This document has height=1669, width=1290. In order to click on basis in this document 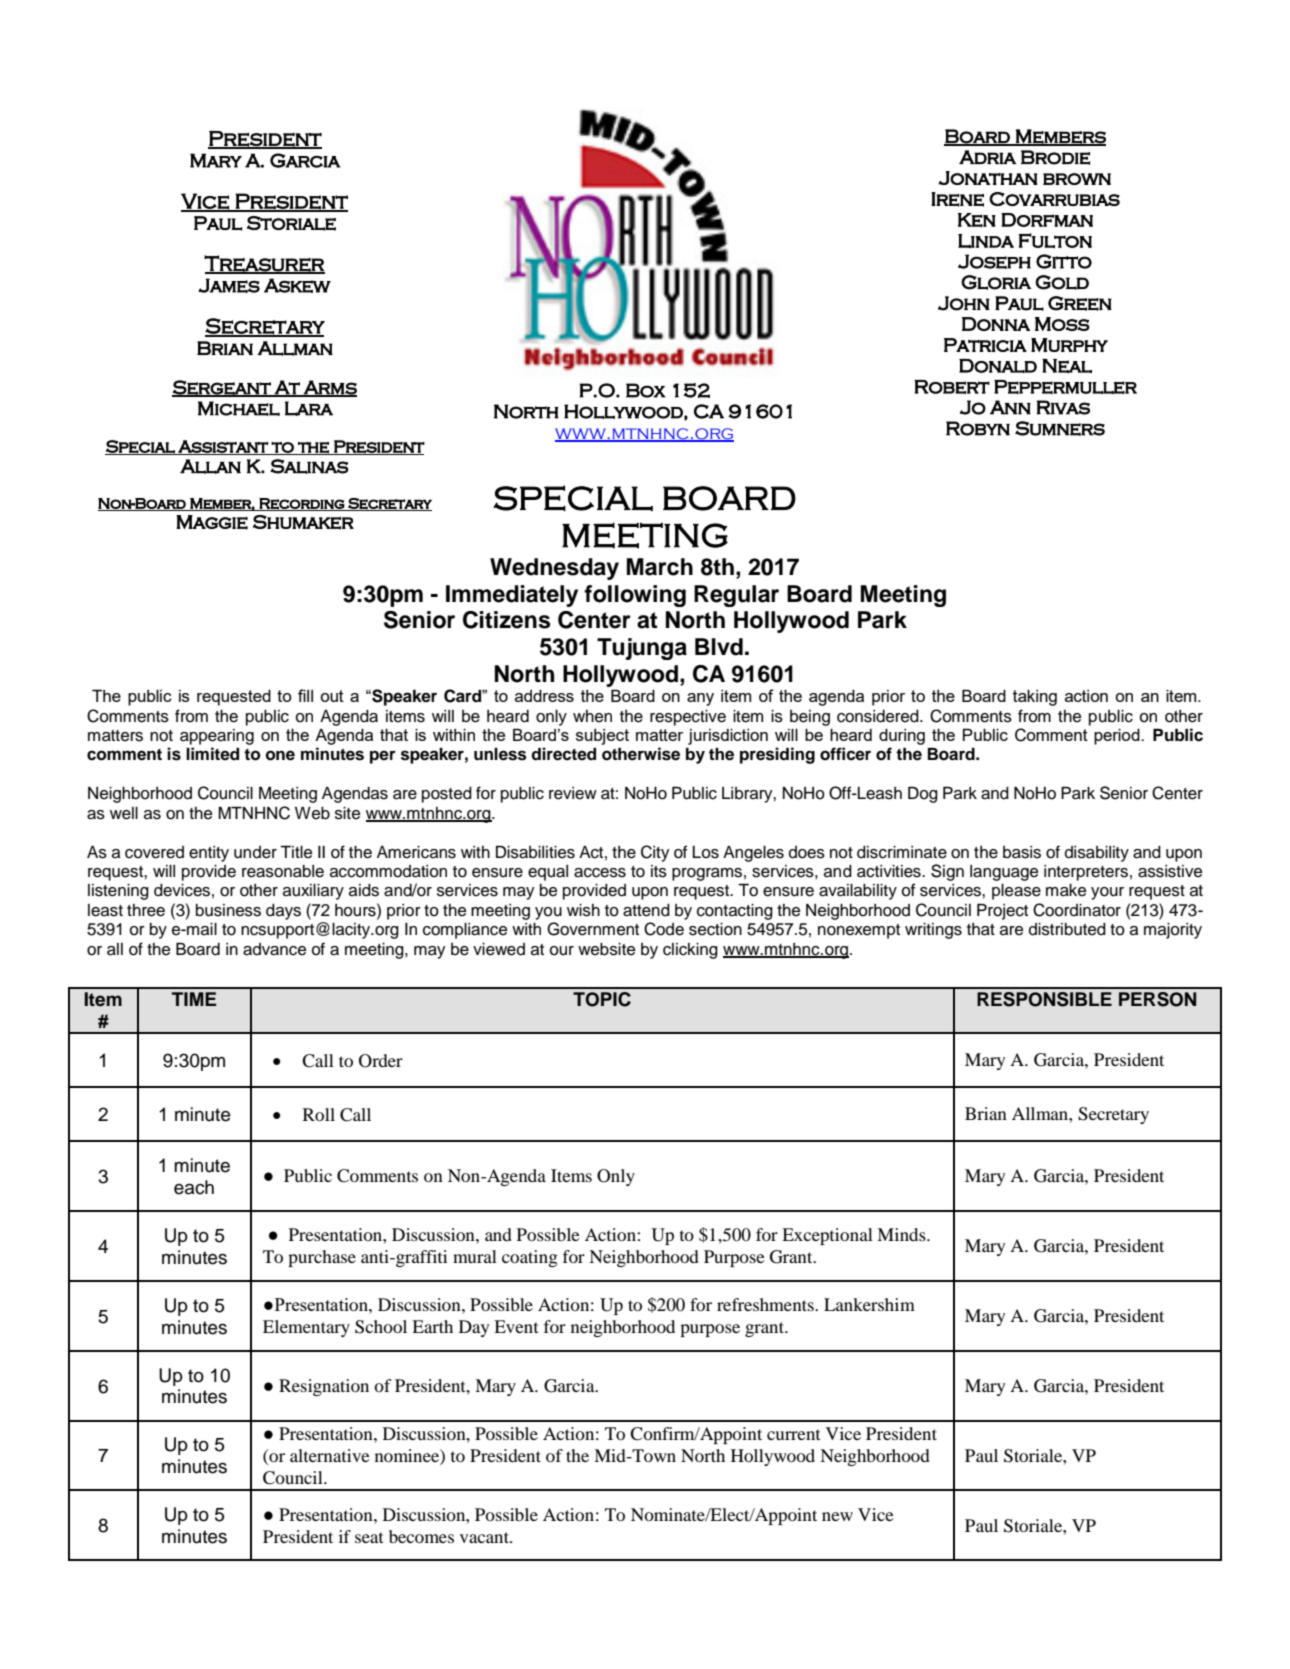, I will do `click(1022, 852)`.
